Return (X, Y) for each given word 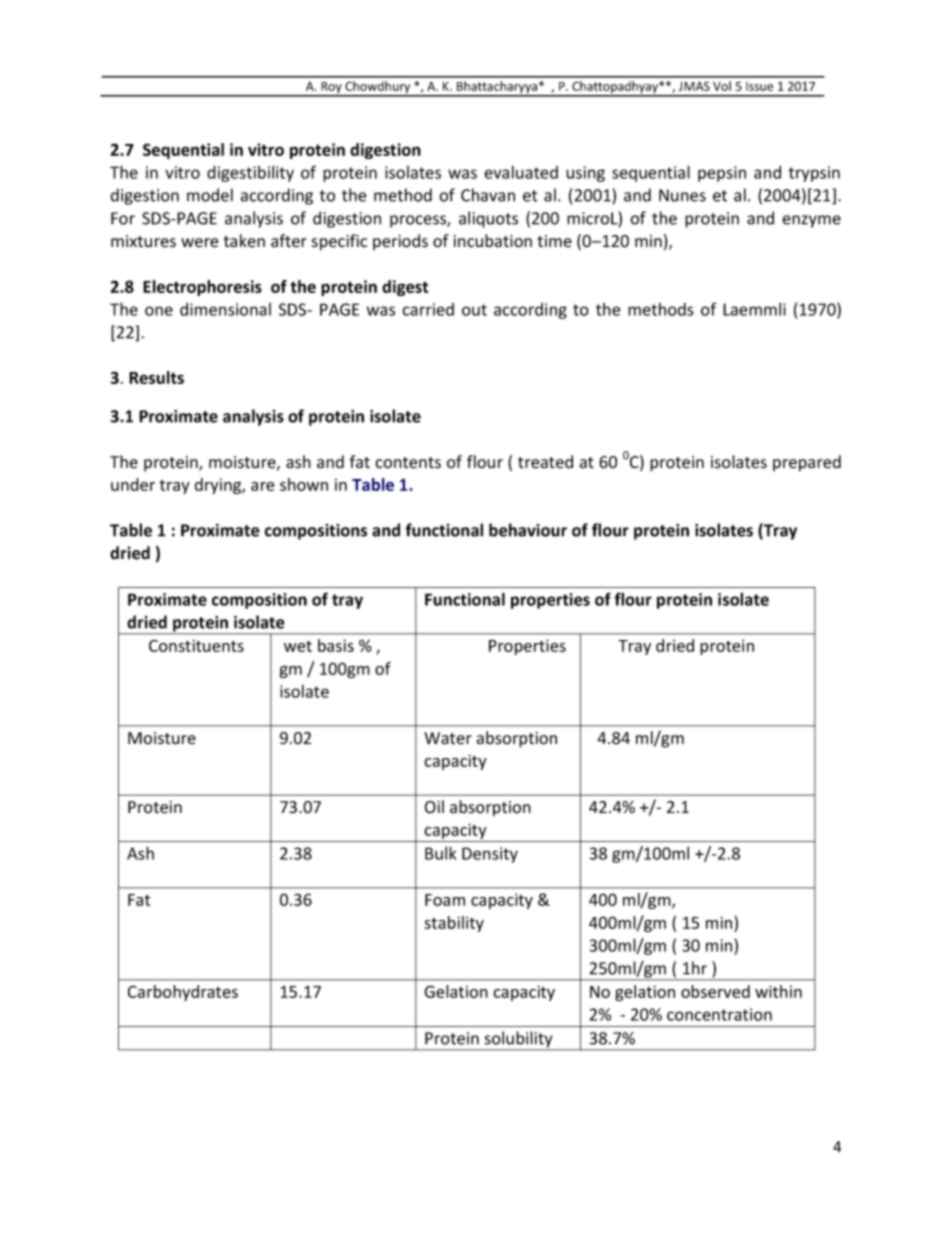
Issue (759, 86)
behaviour (528, 530)
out (474, 310)
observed (715, 991)
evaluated (521, 172)
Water (448, 738)
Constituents (196, 645)
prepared (807, 463)
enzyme (812, 221)
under (133, 484)
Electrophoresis (202, 288)
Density (490, 855)
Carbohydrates (183, 993)
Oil (434, 807)
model (210, 195)
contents (408, 463)
